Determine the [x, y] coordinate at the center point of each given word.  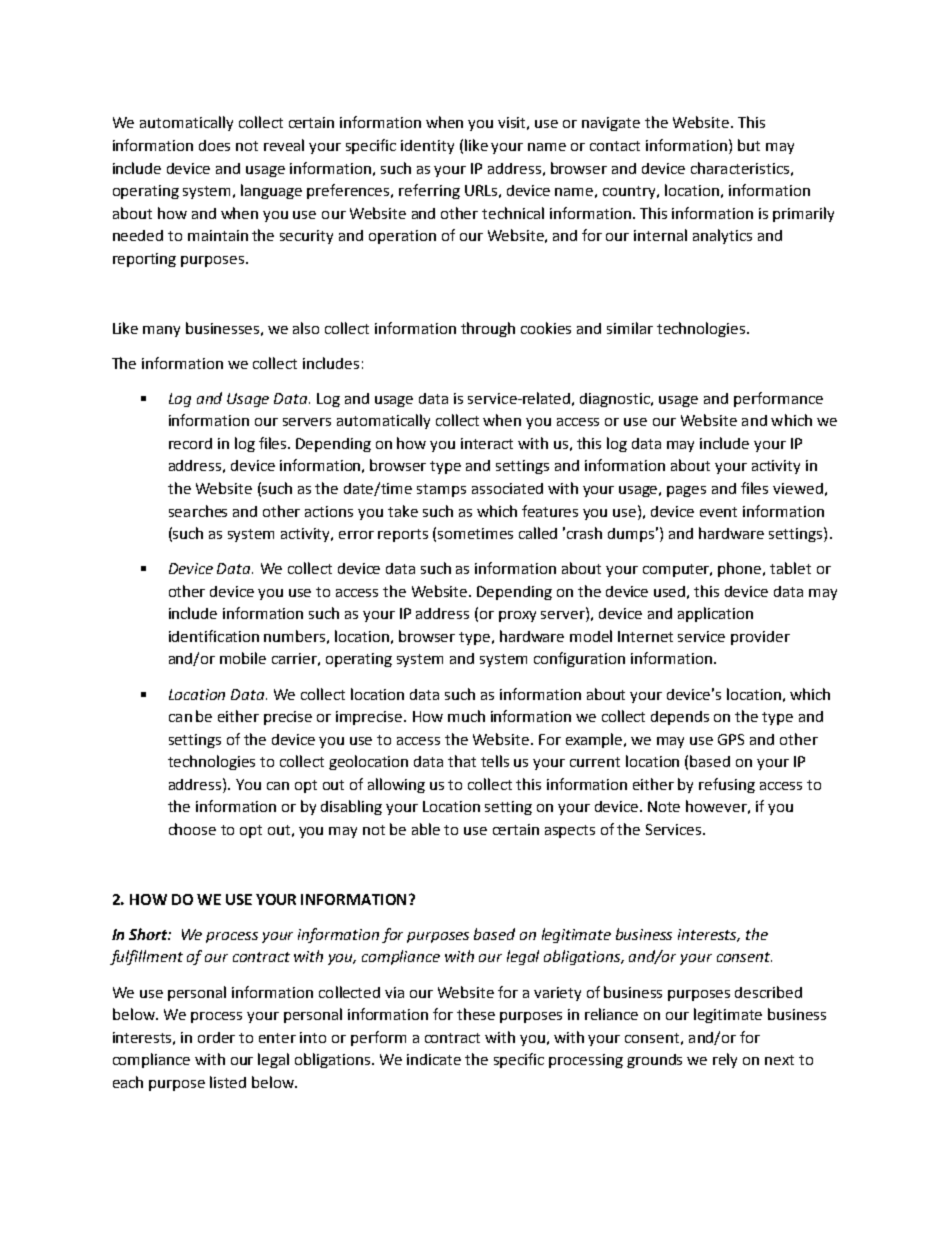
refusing [727, 785]
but [749, 145]
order [216, 1037]
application [715, 614]
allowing [396, 785]
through [488, 329]
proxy [517, 616]
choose [192, 829]
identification [214, 636]
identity [427, 147]
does [214, 145]
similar [630, 328]
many [161, 331]
